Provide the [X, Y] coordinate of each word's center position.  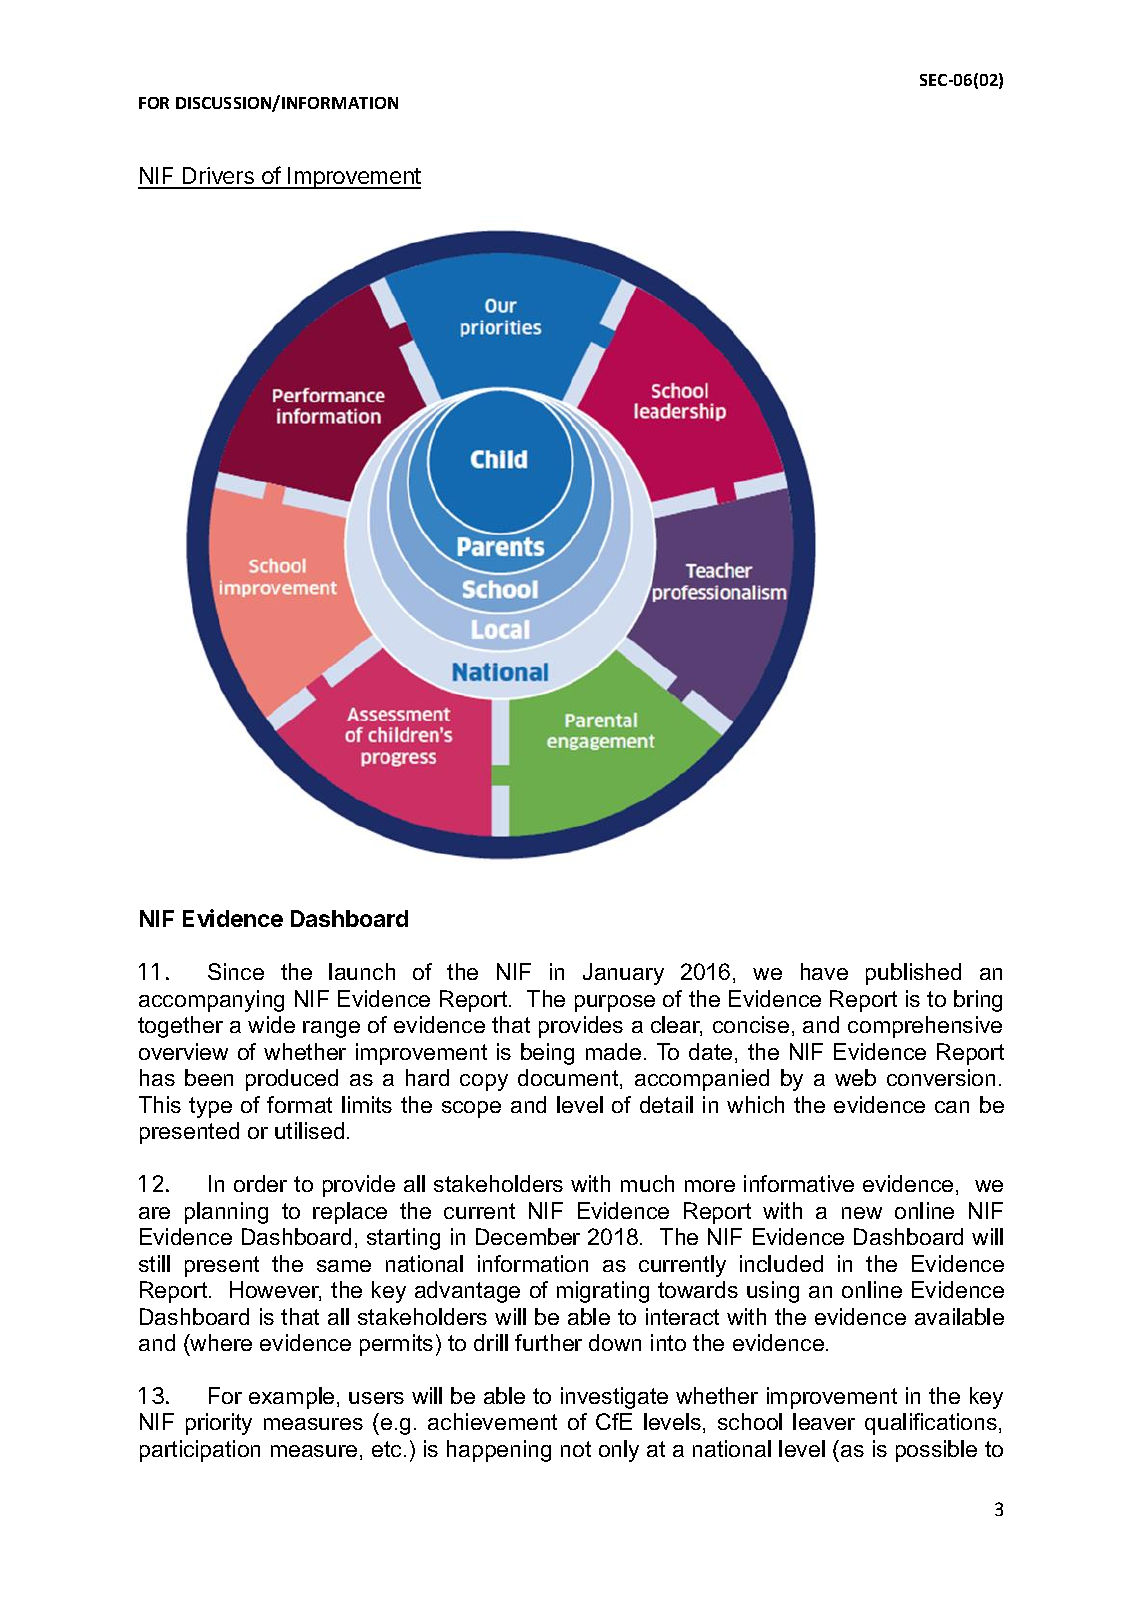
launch [362, 971]
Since [236, 971]
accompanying [211, 1001]
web [855, 1077]
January [623, 974]
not [576, 1449]
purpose [615, 1003]
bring [978, 1001]
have [824, 971]
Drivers [218, 177]
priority [219, 1424]
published [913, 974]
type [210, 1107]
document [569, 1079]
